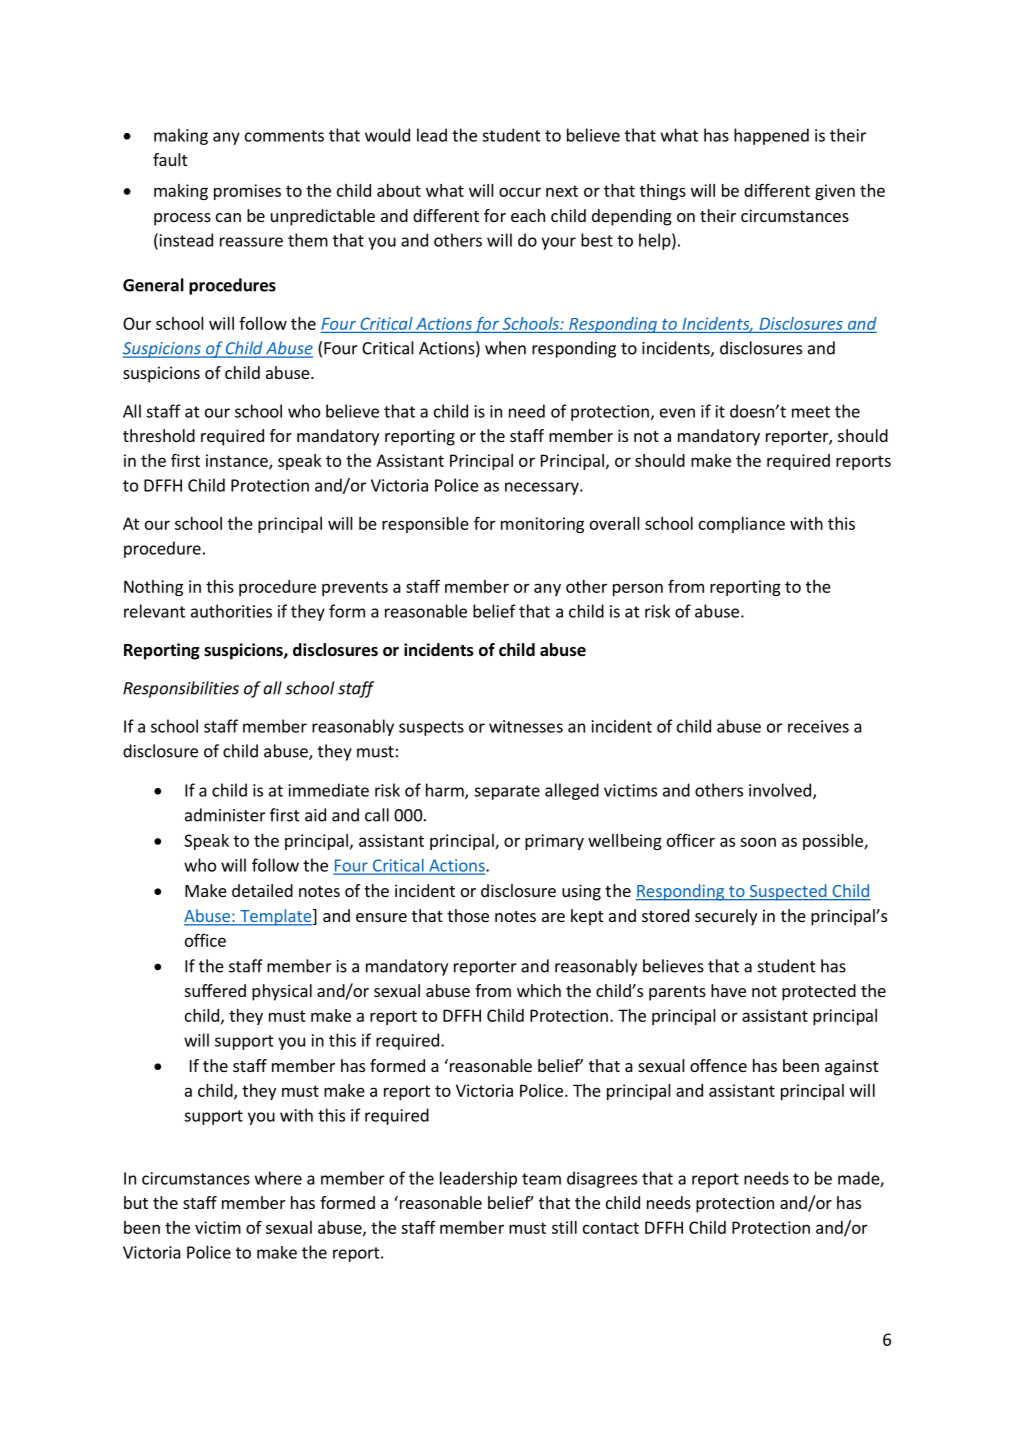 The image size is (1014, 1434). Describe the element at coordinates (771, 136) in the document. I see `happened` at that location.
